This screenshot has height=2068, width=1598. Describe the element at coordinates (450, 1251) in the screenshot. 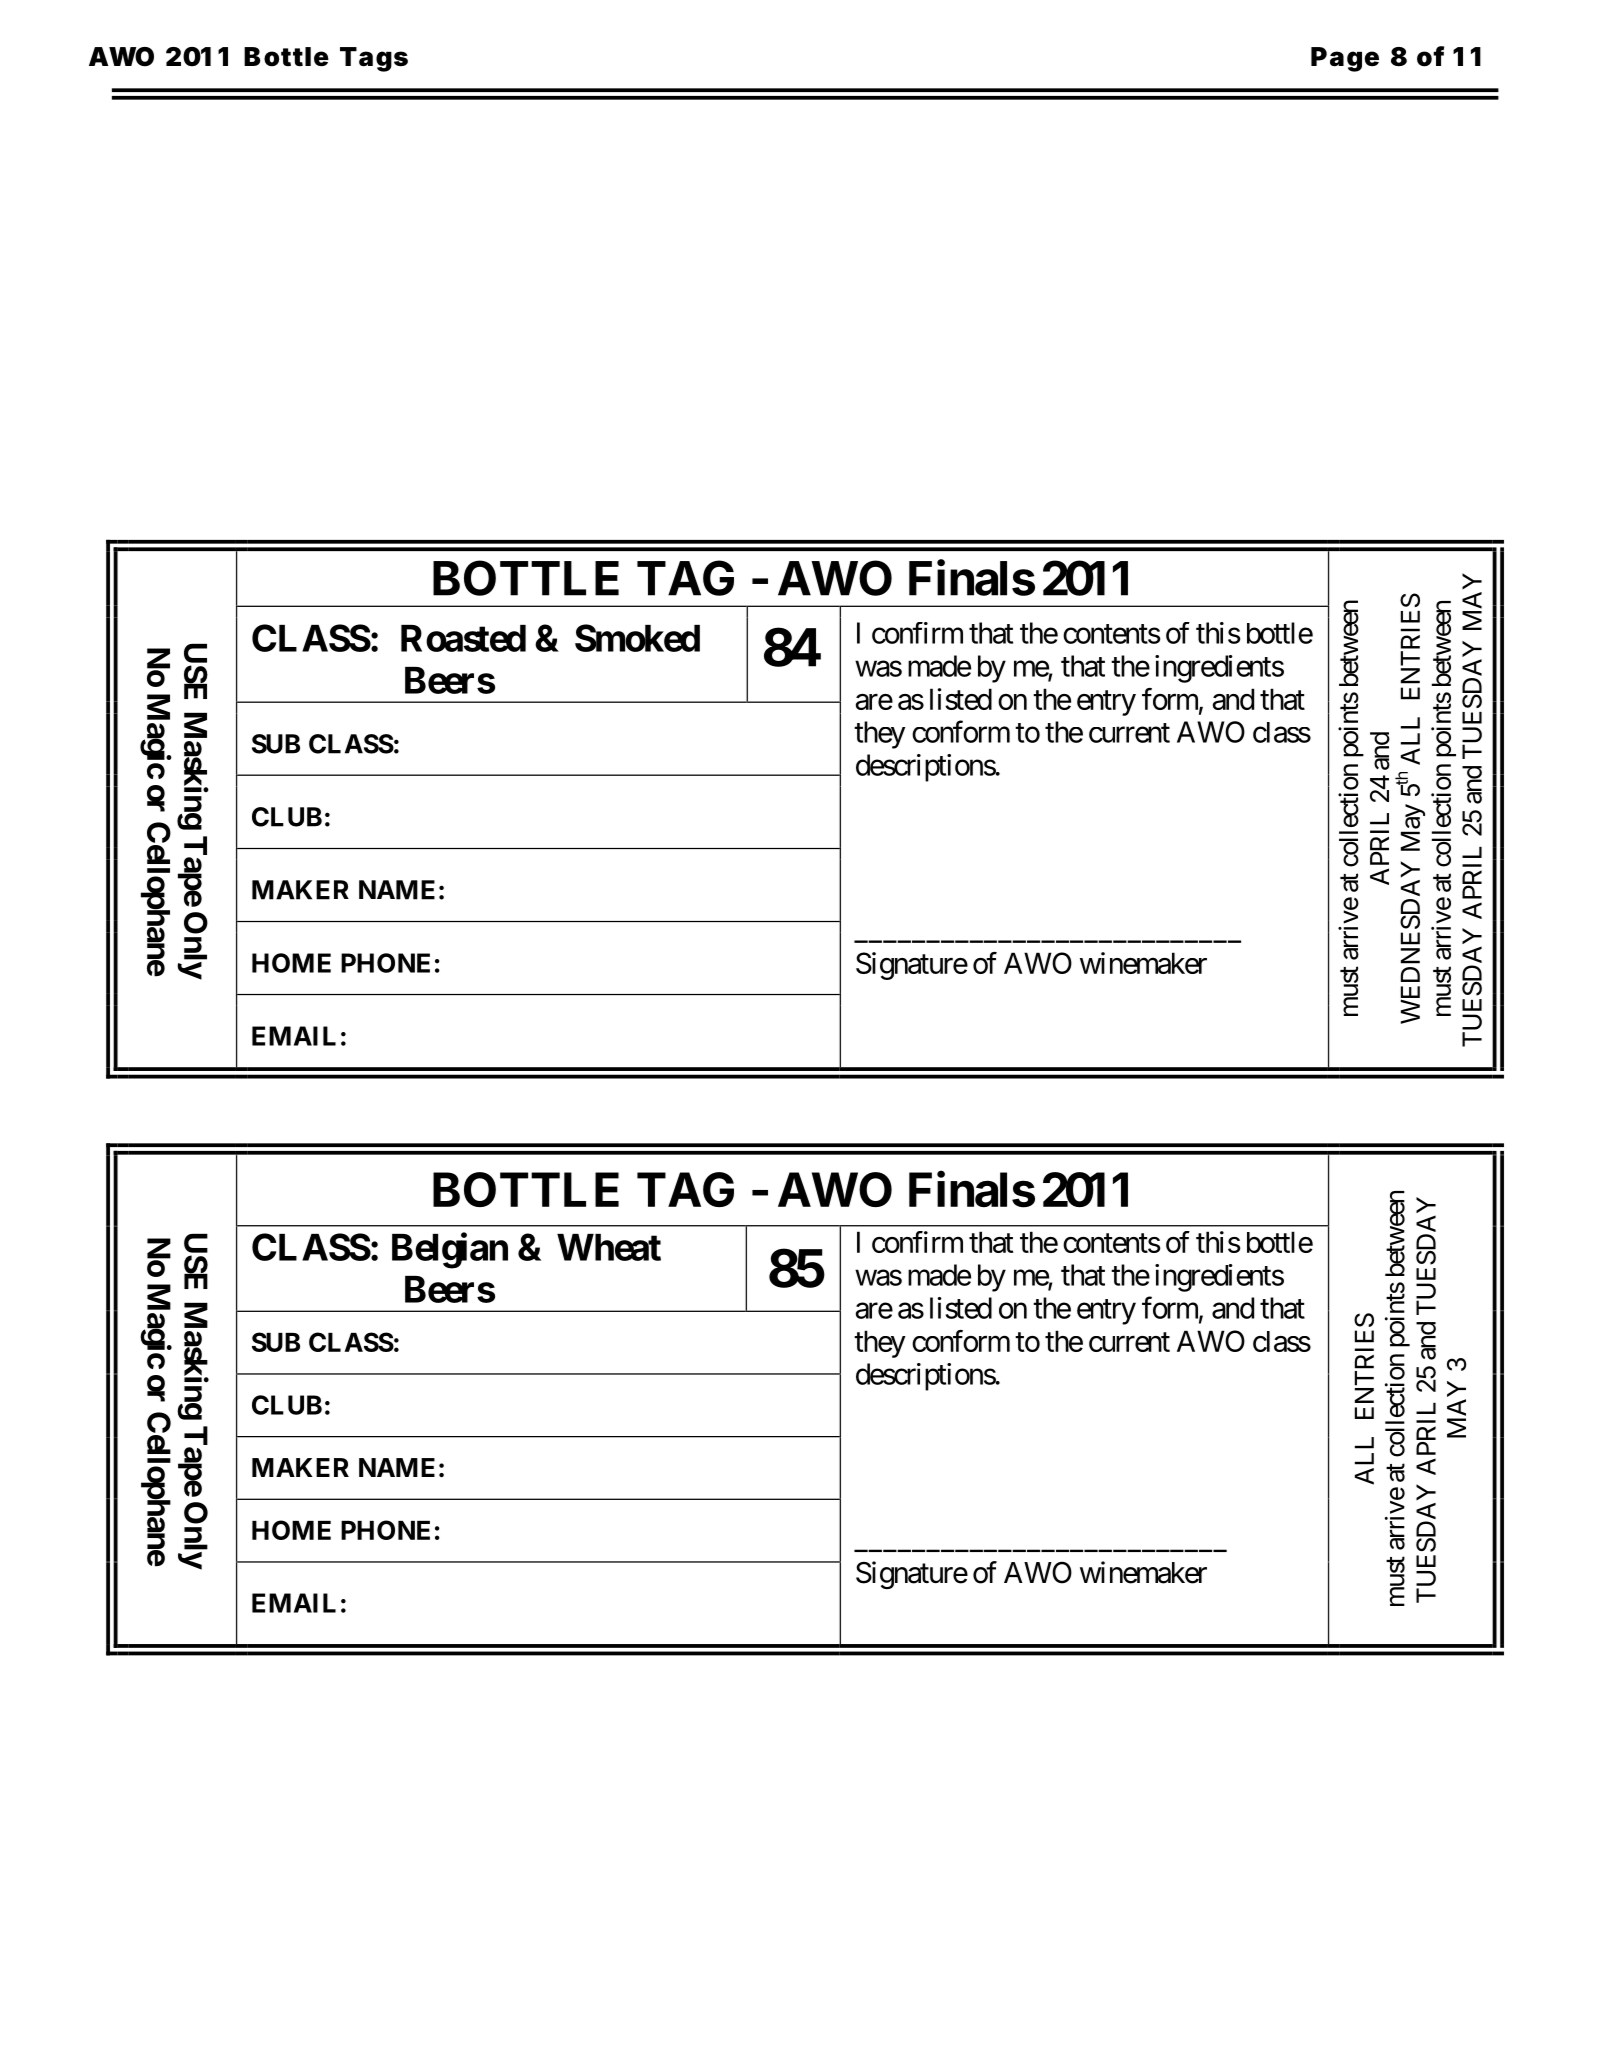

I see `Belgian` at that location.
